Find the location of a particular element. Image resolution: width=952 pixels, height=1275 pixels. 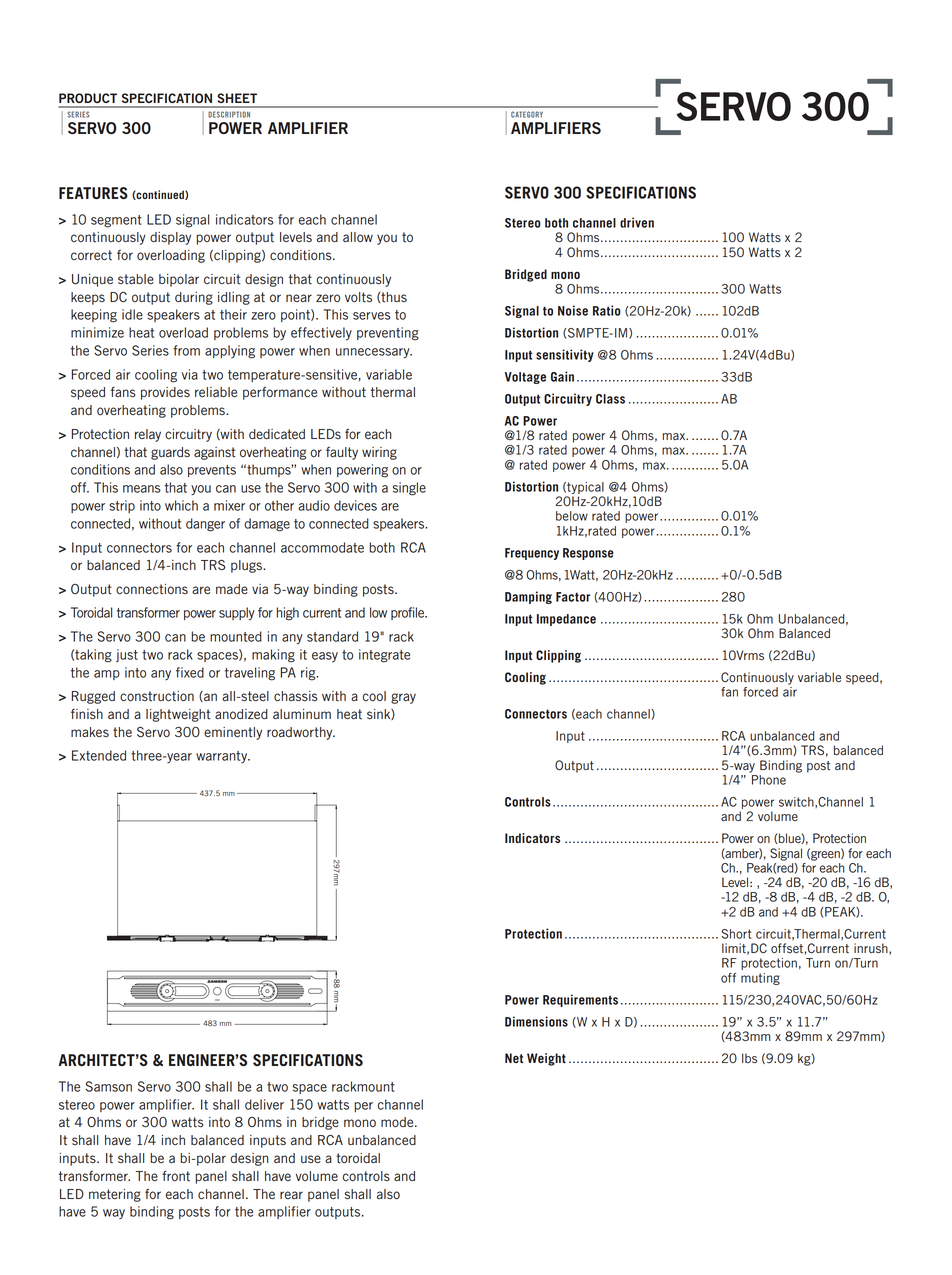

Phone is located at coordinates (768, 778).
